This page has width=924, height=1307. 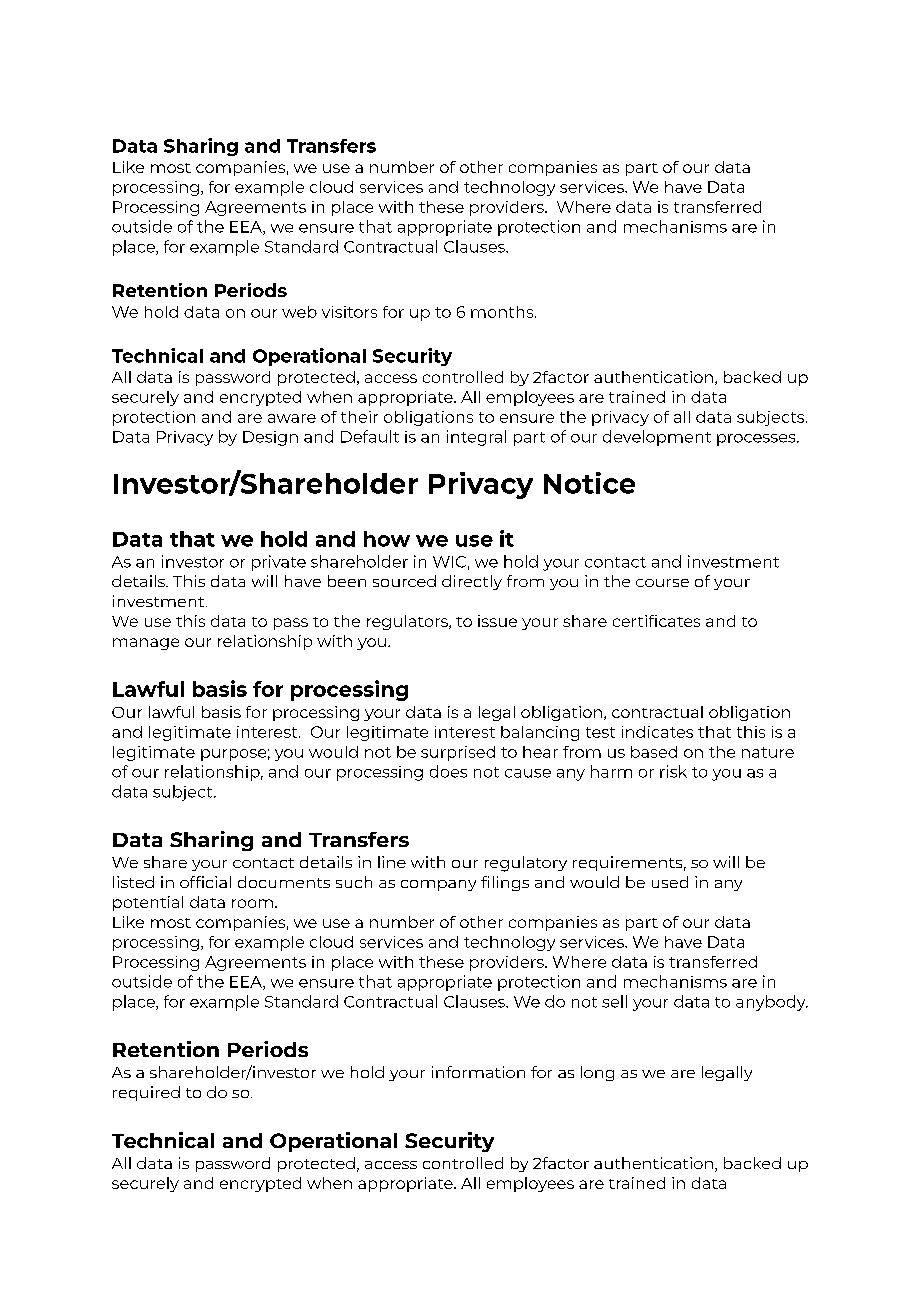 What do you see at coordinates (299, 312) in the page?
I see `web` at bounding box center [299, 312].
